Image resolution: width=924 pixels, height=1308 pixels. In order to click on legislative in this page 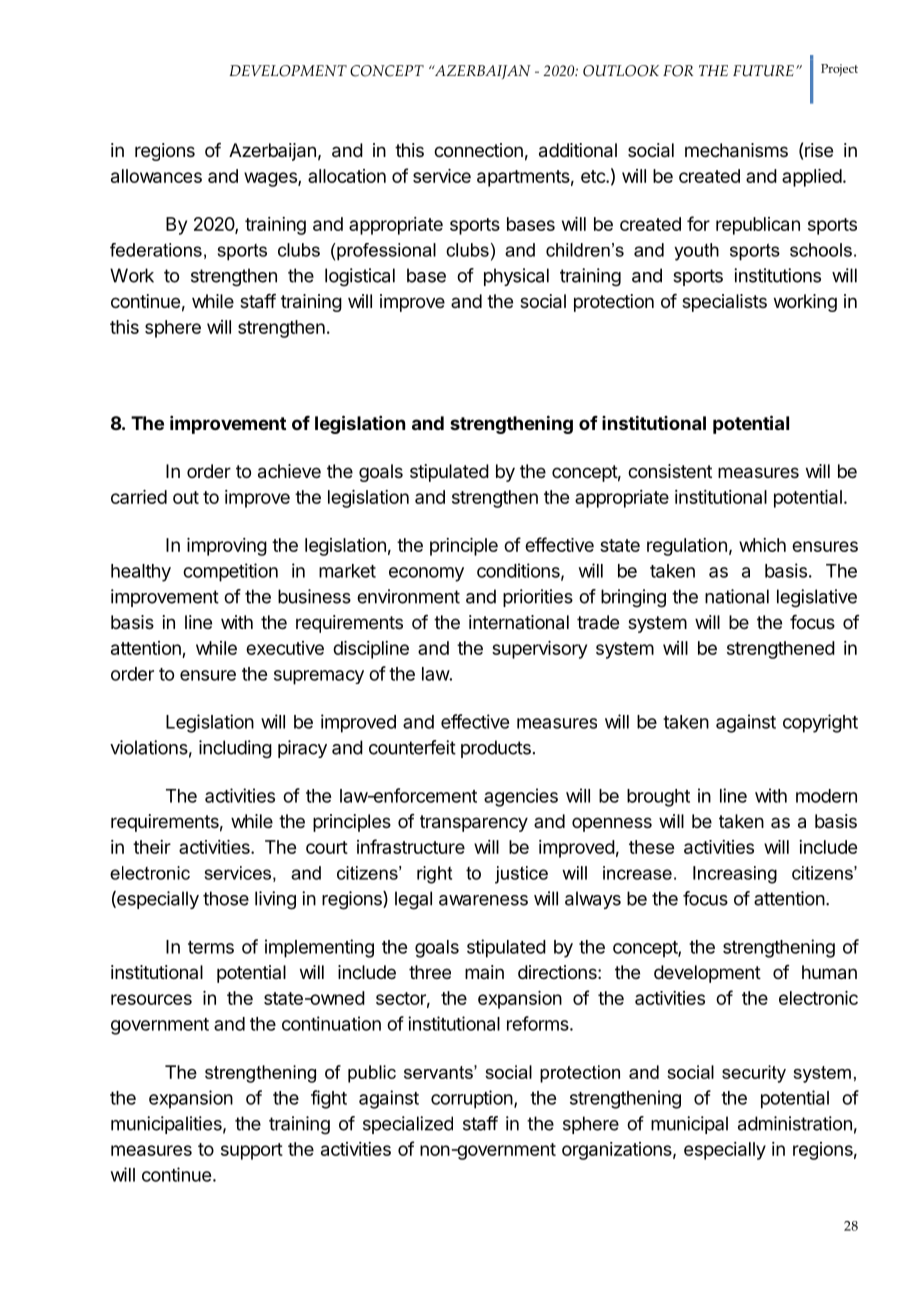, I will do `click(817, 598)`.
